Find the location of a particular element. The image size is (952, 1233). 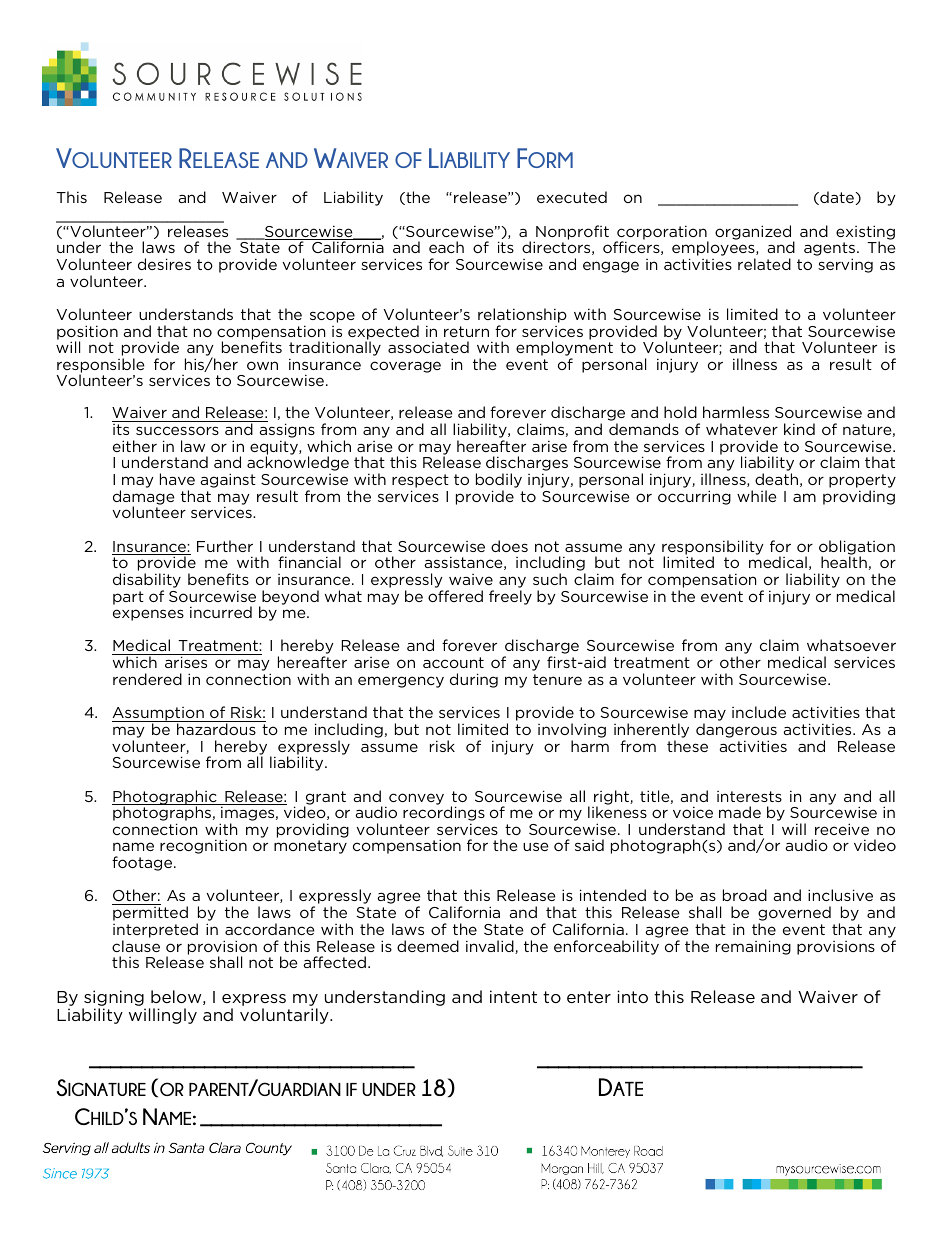

organized is located at coordinates (754, 233).
